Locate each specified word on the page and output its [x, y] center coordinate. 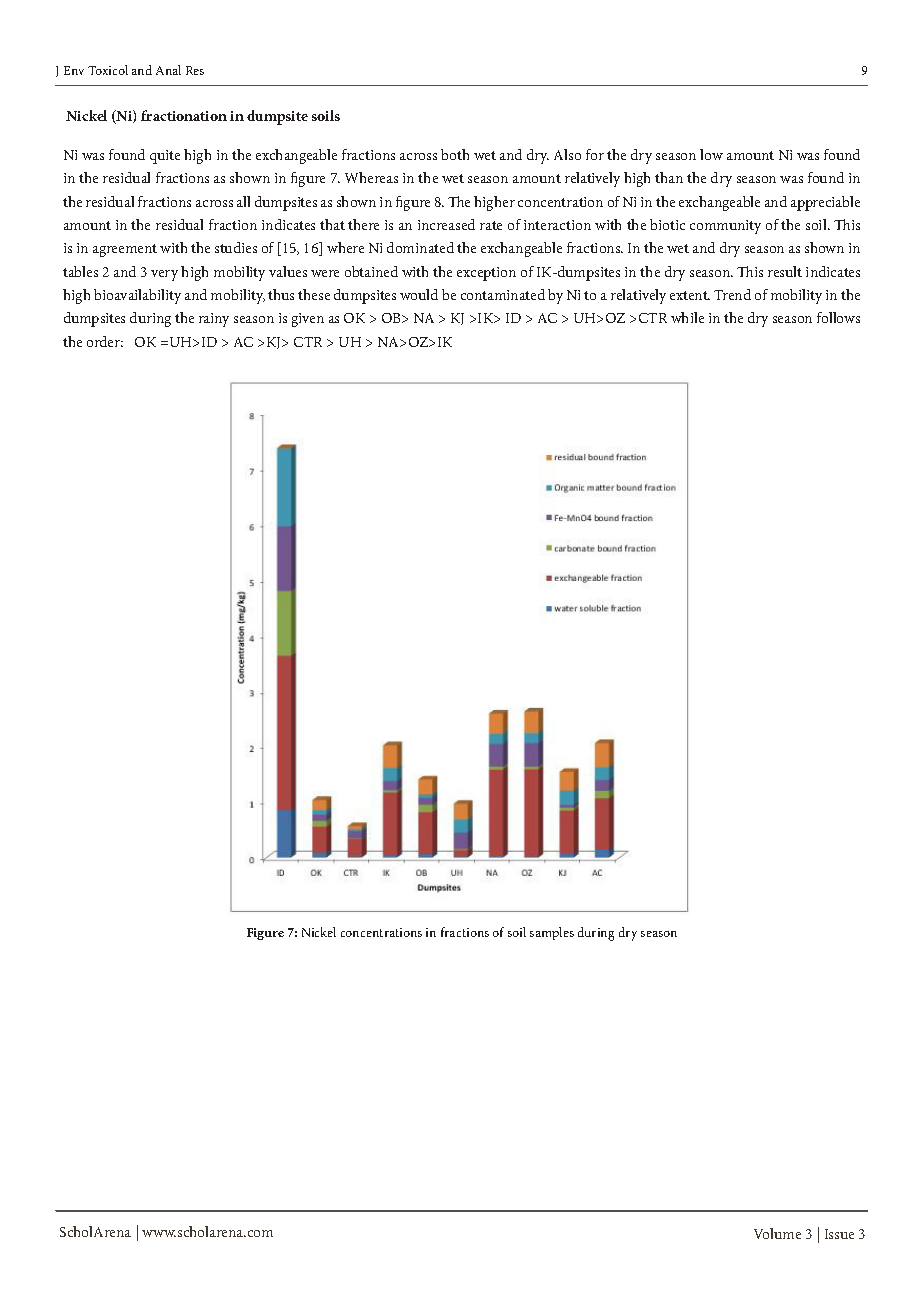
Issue [839, 1234]
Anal [168, 70]
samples [552, 933]
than [669, 177]
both [455, 154]
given [308, 320]
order [105, 341]
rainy [214, 320]
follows [838, 317]
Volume [777, 1233]
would [419, 294]
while [687, 317]
